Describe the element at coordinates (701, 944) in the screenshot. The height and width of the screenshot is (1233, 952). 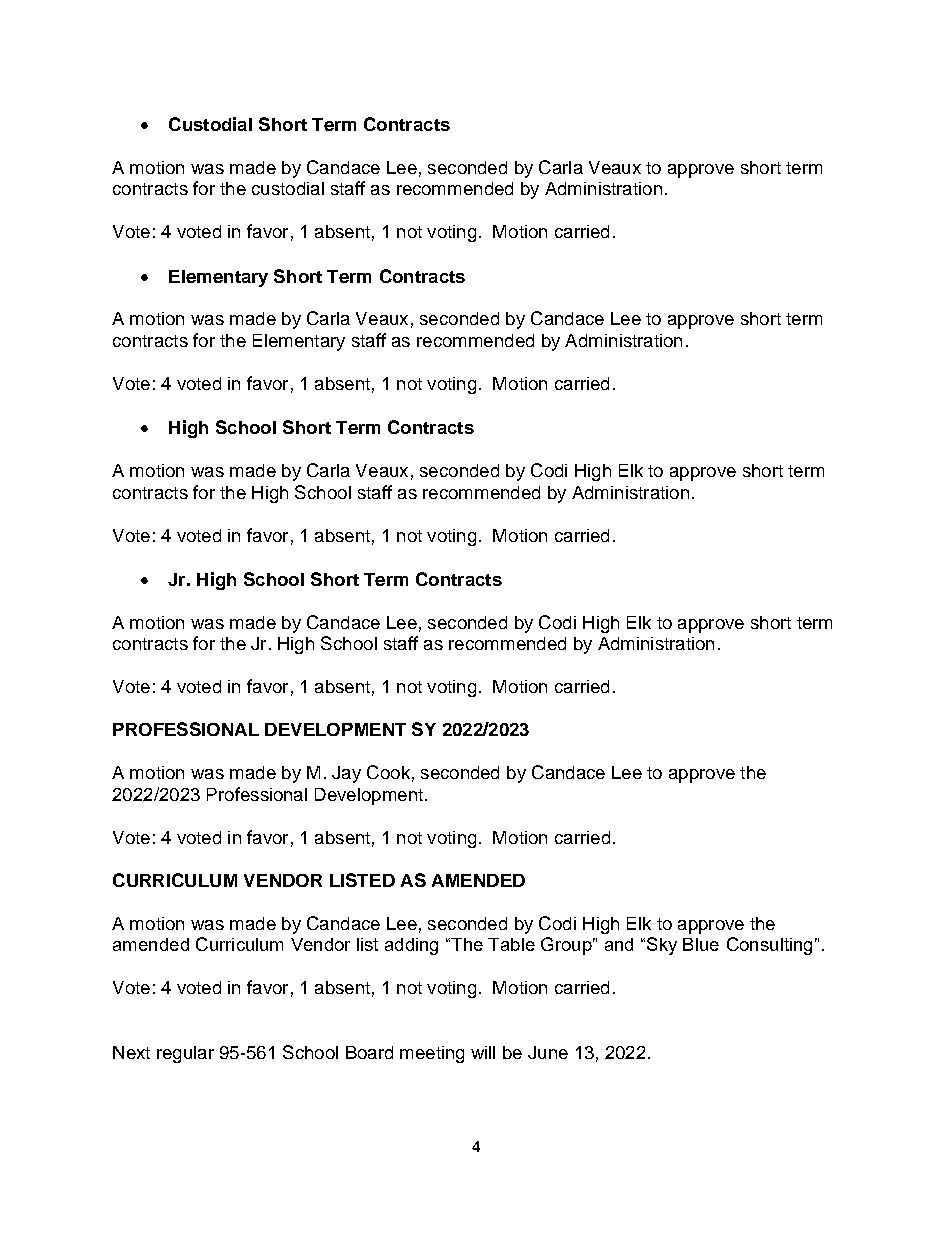
I see `Blue` at that location.
